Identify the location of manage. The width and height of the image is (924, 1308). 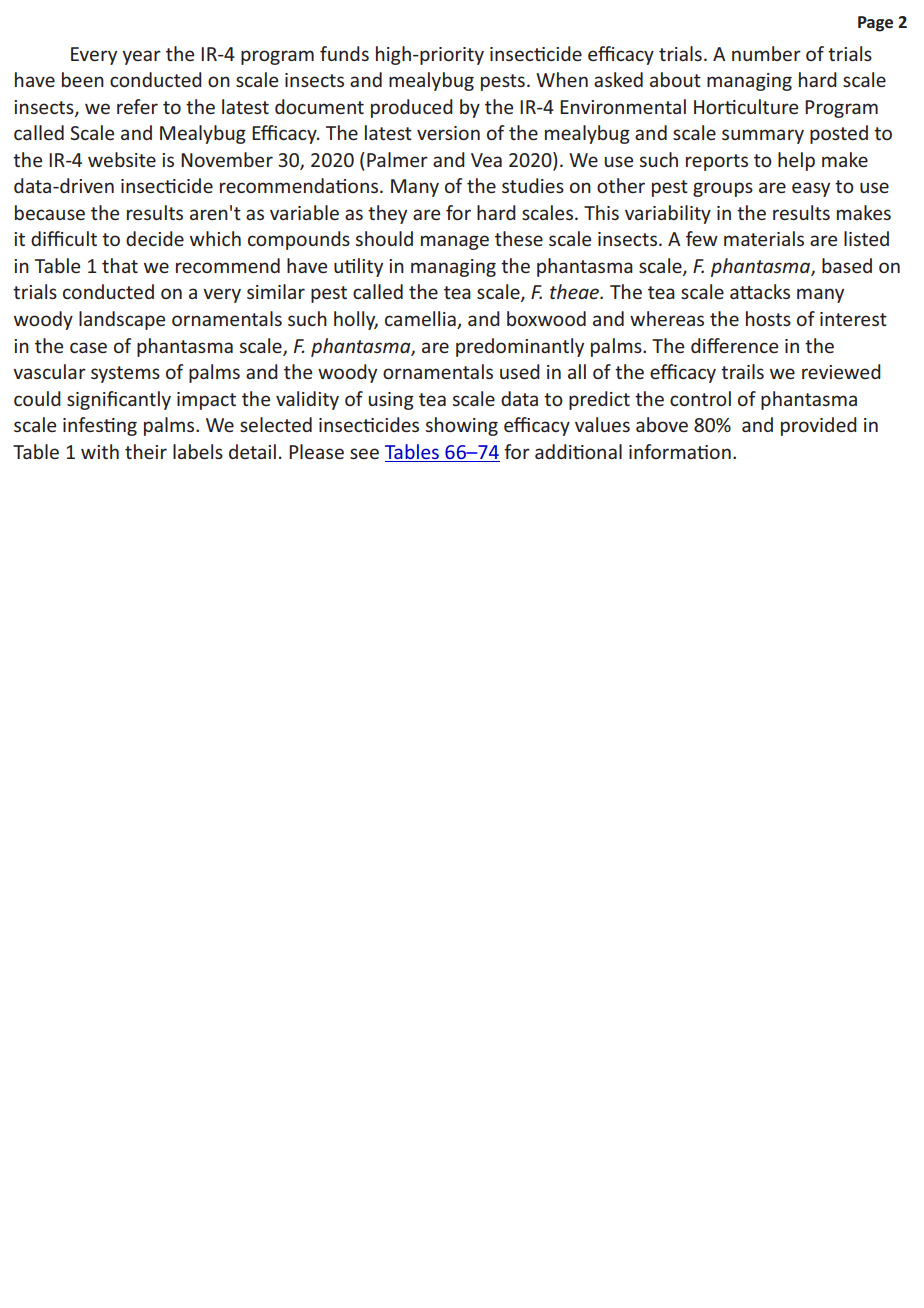
(455, 242).
